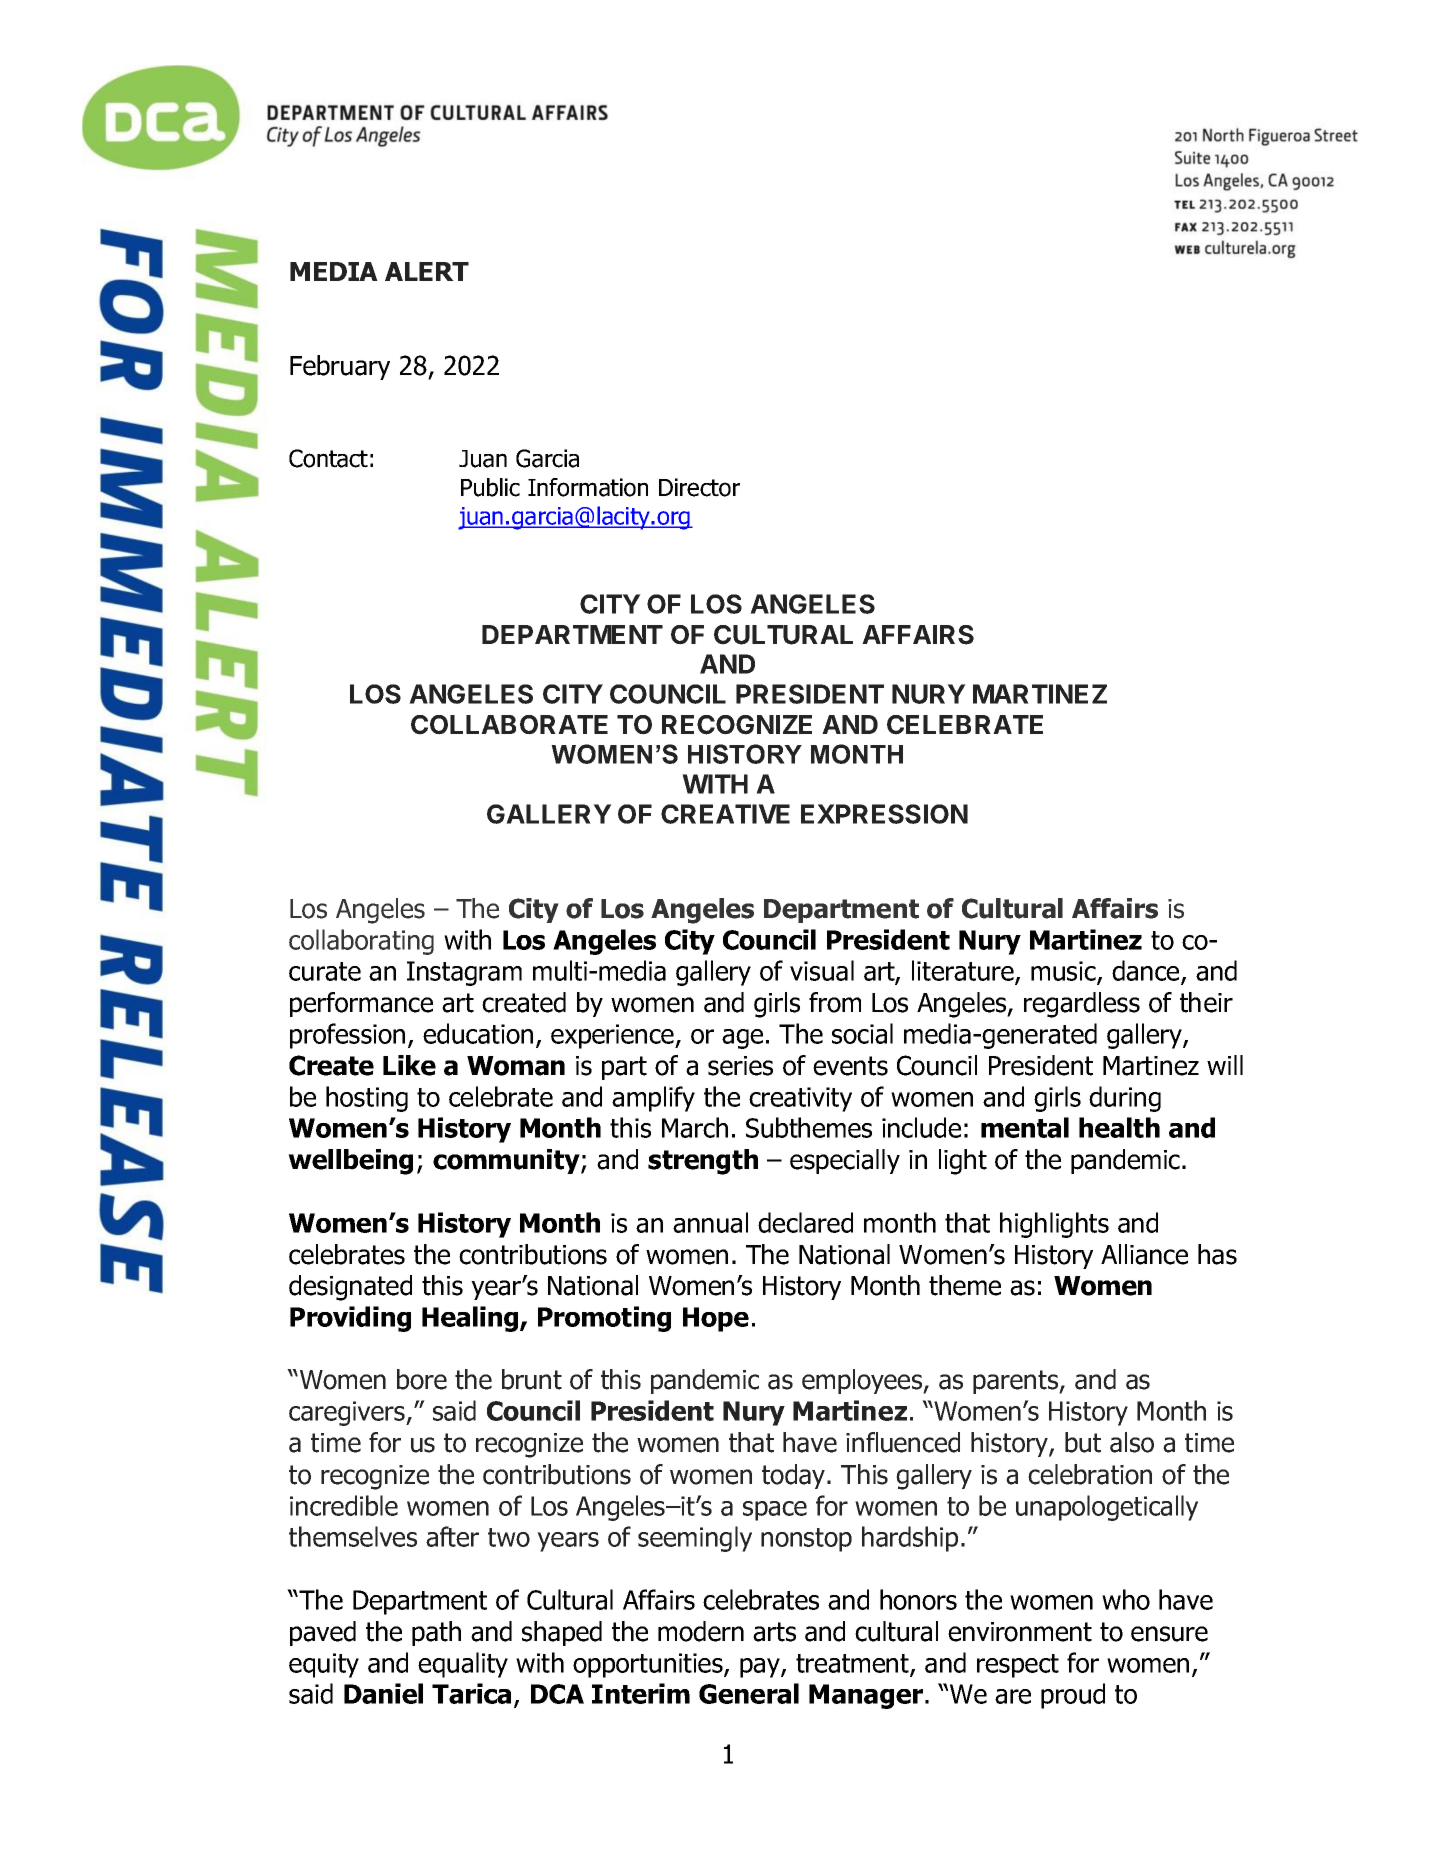 This screenshot has width=1449, height=1875. I want to click on Director, so click(699, 487).
